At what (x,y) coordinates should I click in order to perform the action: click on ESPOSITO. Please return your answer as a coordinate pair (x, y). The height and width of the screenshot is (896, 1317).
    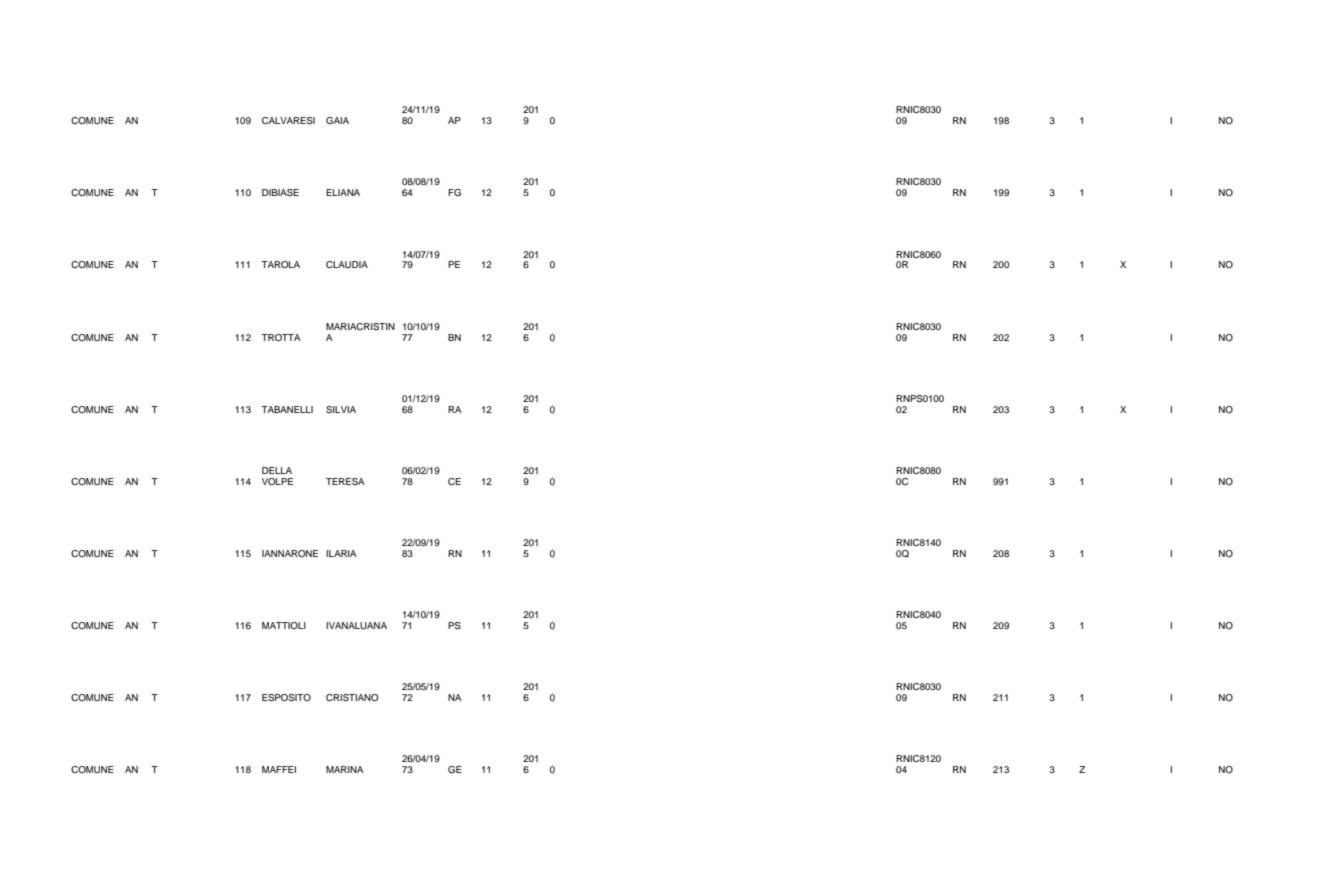
    Looking at the image, I should click on (286, 697).
